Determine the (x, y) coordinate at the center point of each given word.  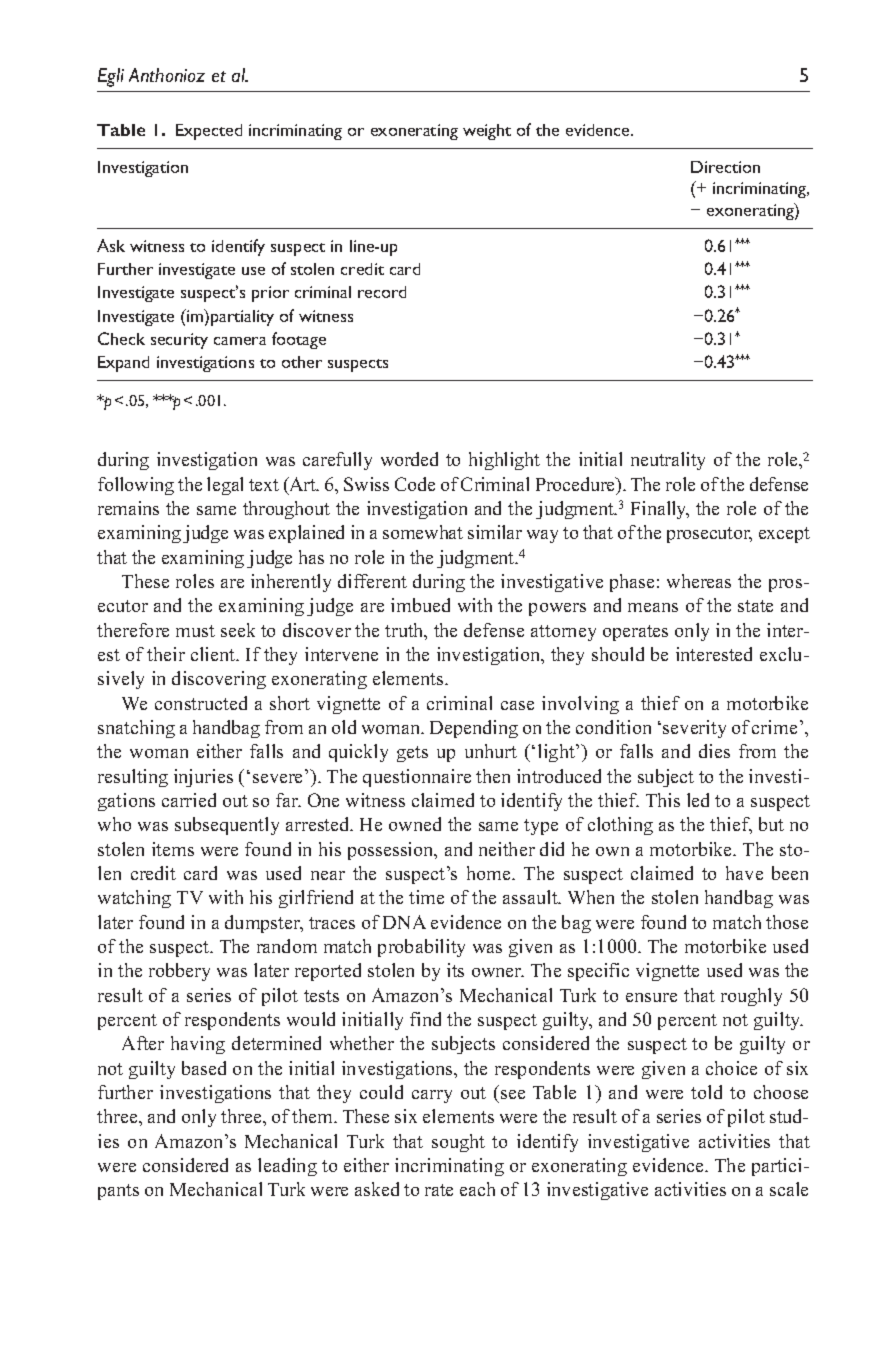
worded (409, 459)
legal (225, 486)
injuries (203, 778)
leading (287, 1167)
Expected (209, 132)
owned (415, 824)
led (698, 800)
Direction (725, 167)
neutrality (668, 461)
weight (487, 132)
